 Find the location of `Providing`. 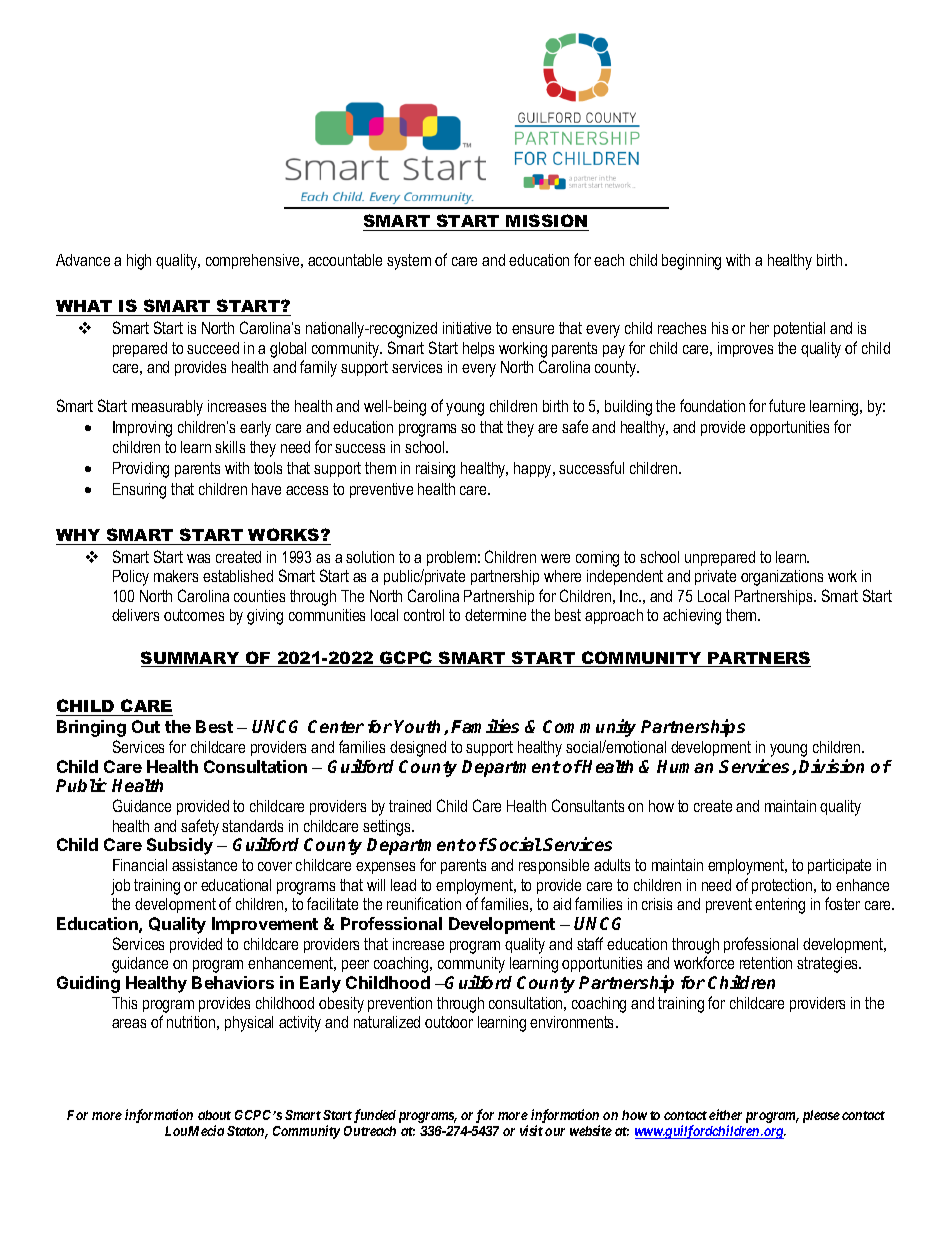

Providing is located at coordinates (141, 470).
